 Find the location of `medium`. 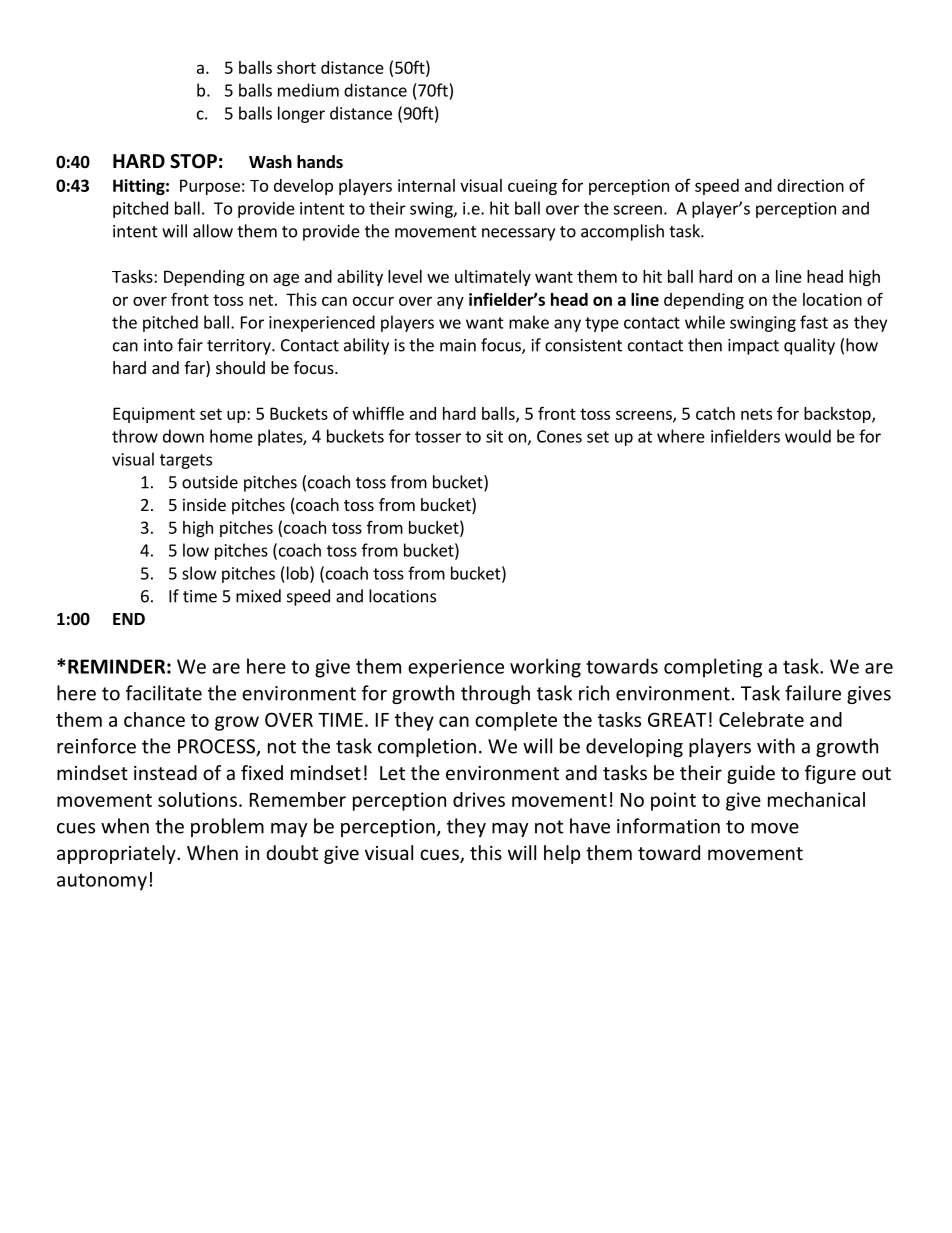

medium is located at coordinates (308, 90).
